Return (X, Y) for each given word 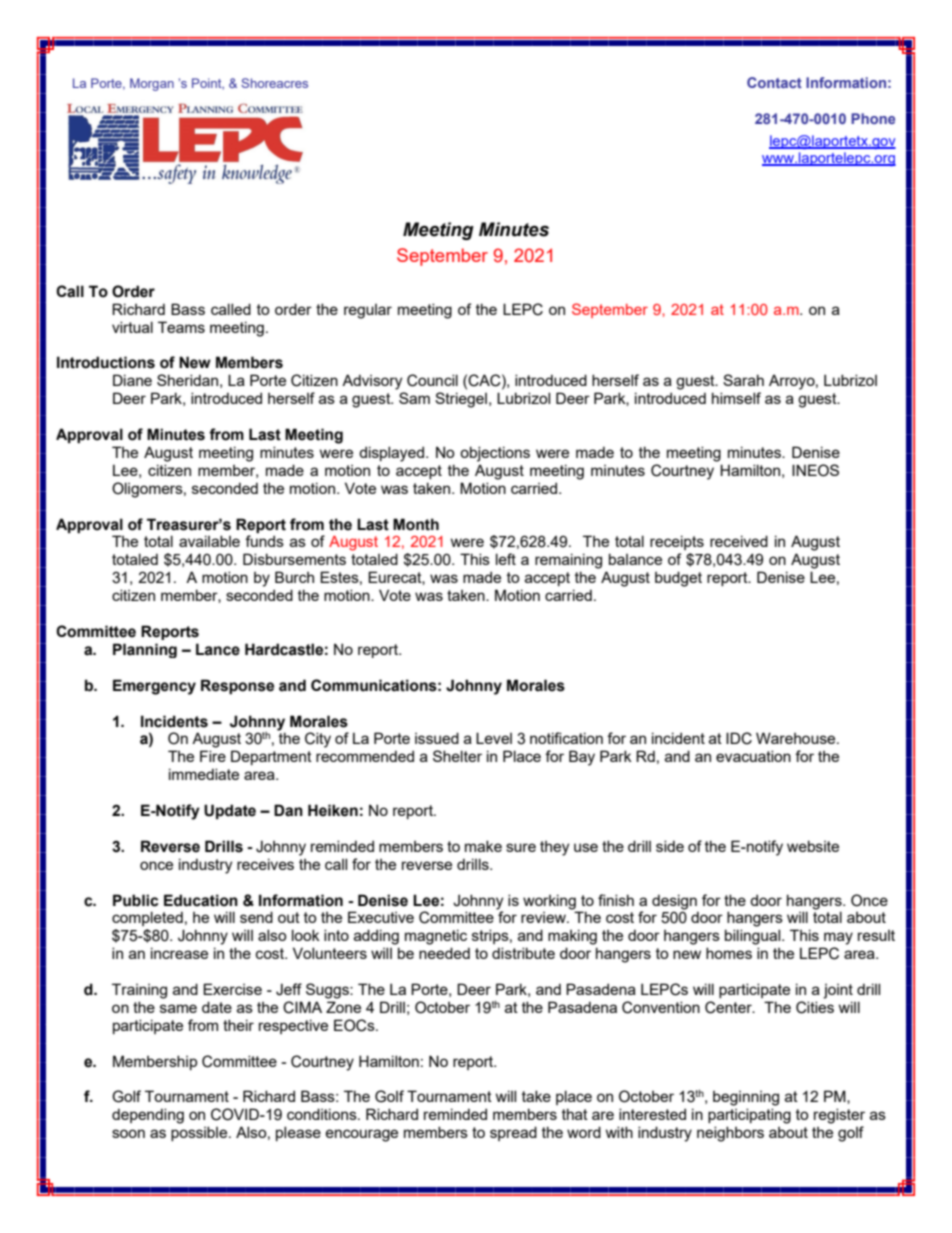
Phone (873, 118)
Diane (132, 380)
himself (736, 398)
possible (200, 1133)
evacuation (753, 756)
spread (513, 1133)
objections (495, 454)
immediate (204, 774)
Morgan (152, 84)
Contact (774, 82)
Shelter (457, 756)
